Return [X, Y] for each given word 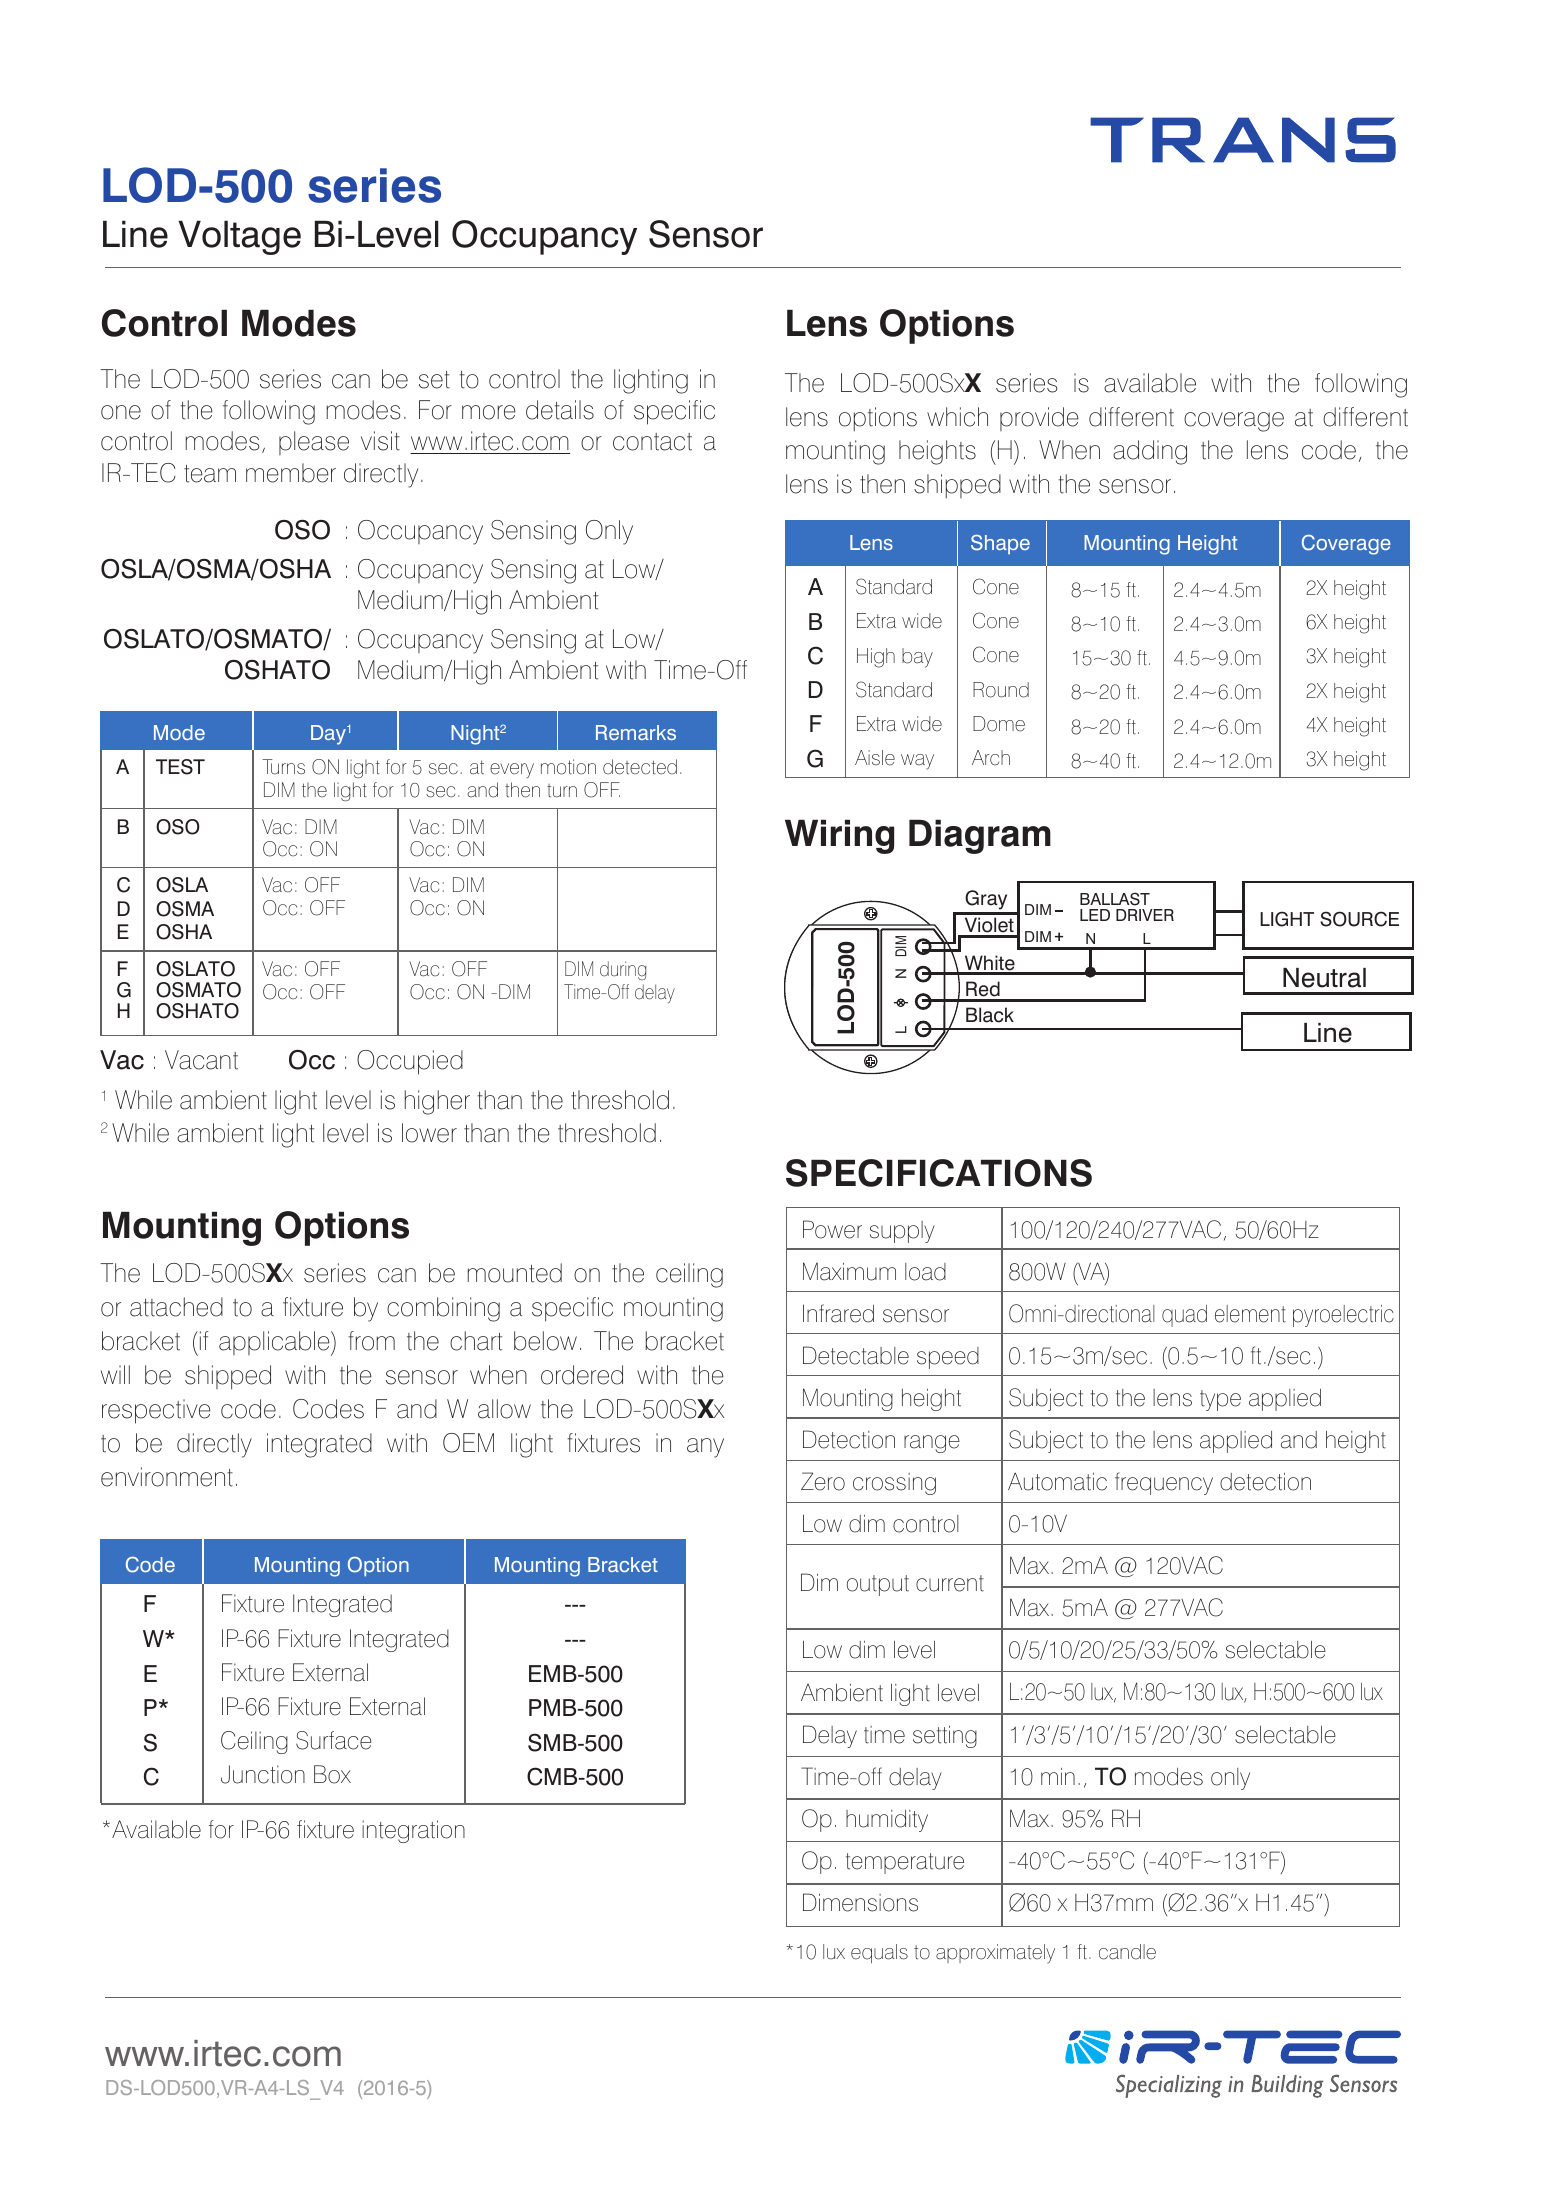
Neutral [1324, 978]
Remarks [636, 732]
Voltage [239, 237]
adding [1150, 452]
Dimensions [860, 1902]
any [705, 1448]
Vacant [201, 1060]
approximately [995, 1954]
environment [167, 1477]
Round [1001, 690]
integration [413, 1831]
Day [329, 735]
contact [652, 442]
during [623, 970]
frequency [1164, 1483]
